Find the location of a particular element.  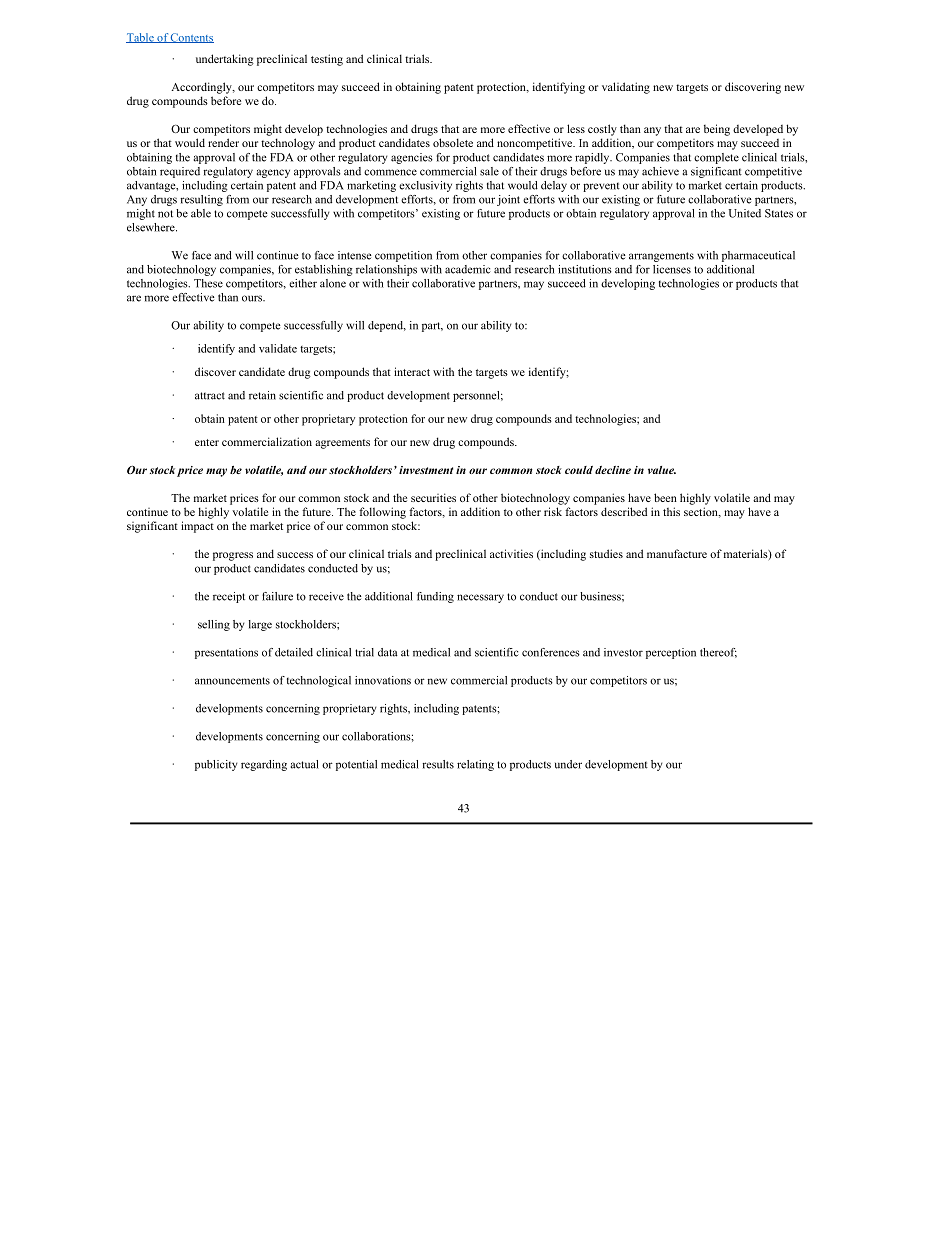

publicity is located at coordinates (216, 765).
